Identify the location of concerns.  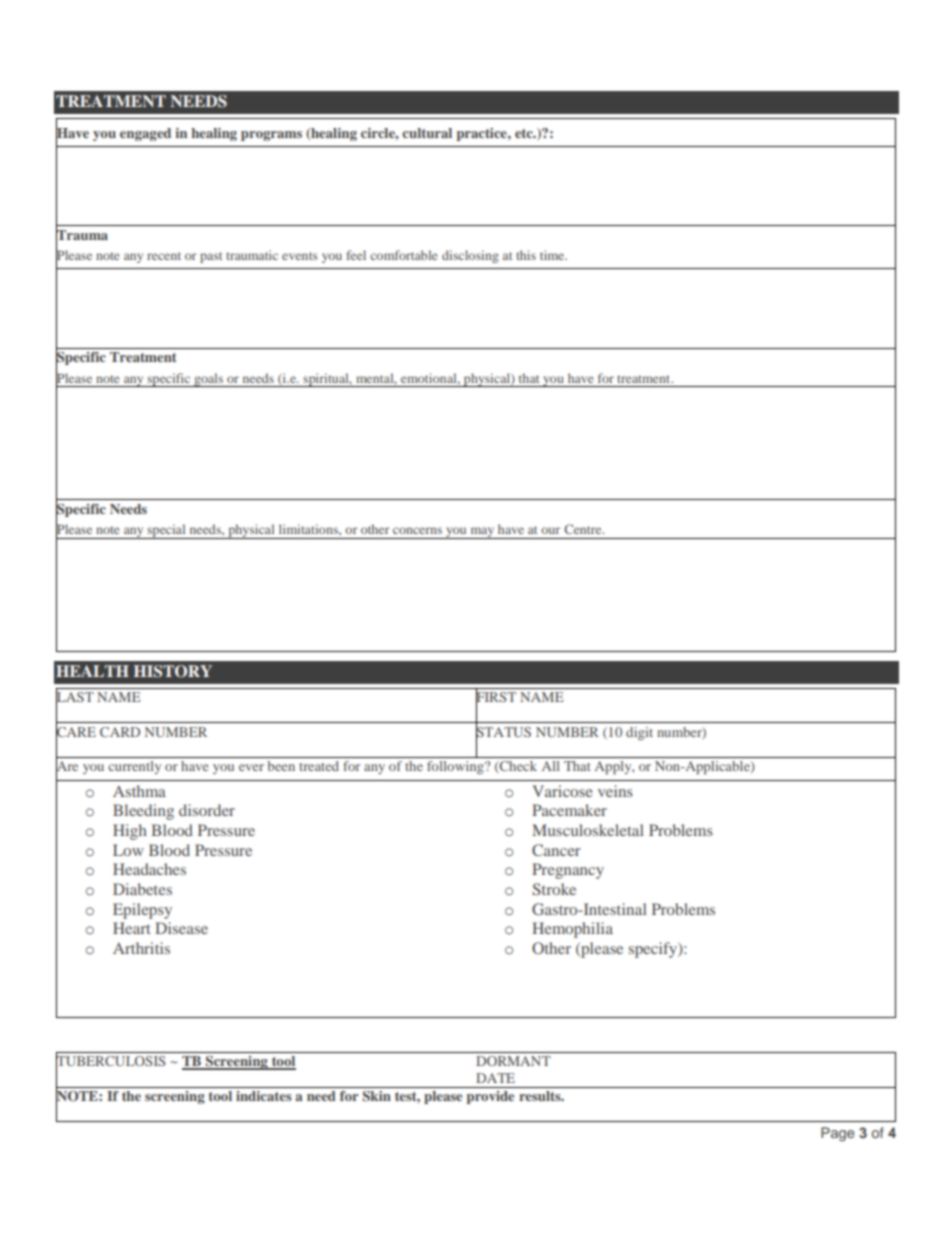
(417, 530).
